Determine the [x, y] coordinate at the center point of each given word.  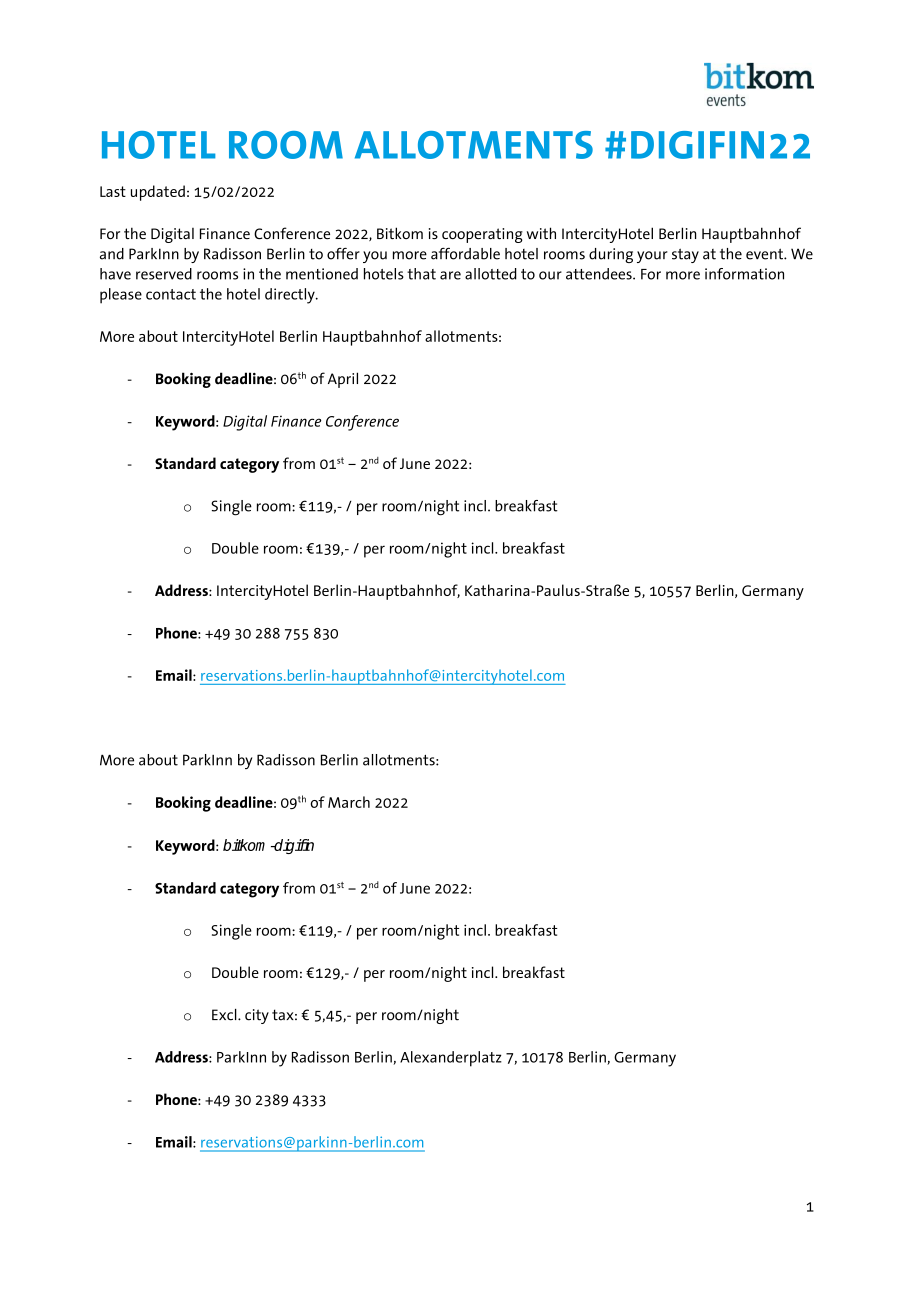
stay [685, 255]
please [121, 296]
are [450, 275]
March [349, 802]
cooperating [482, 235]
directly [291, 296]
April [343, 380]
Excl [225, 1015]
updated [158, 193]
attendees [600, 274]
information [744, 274]
